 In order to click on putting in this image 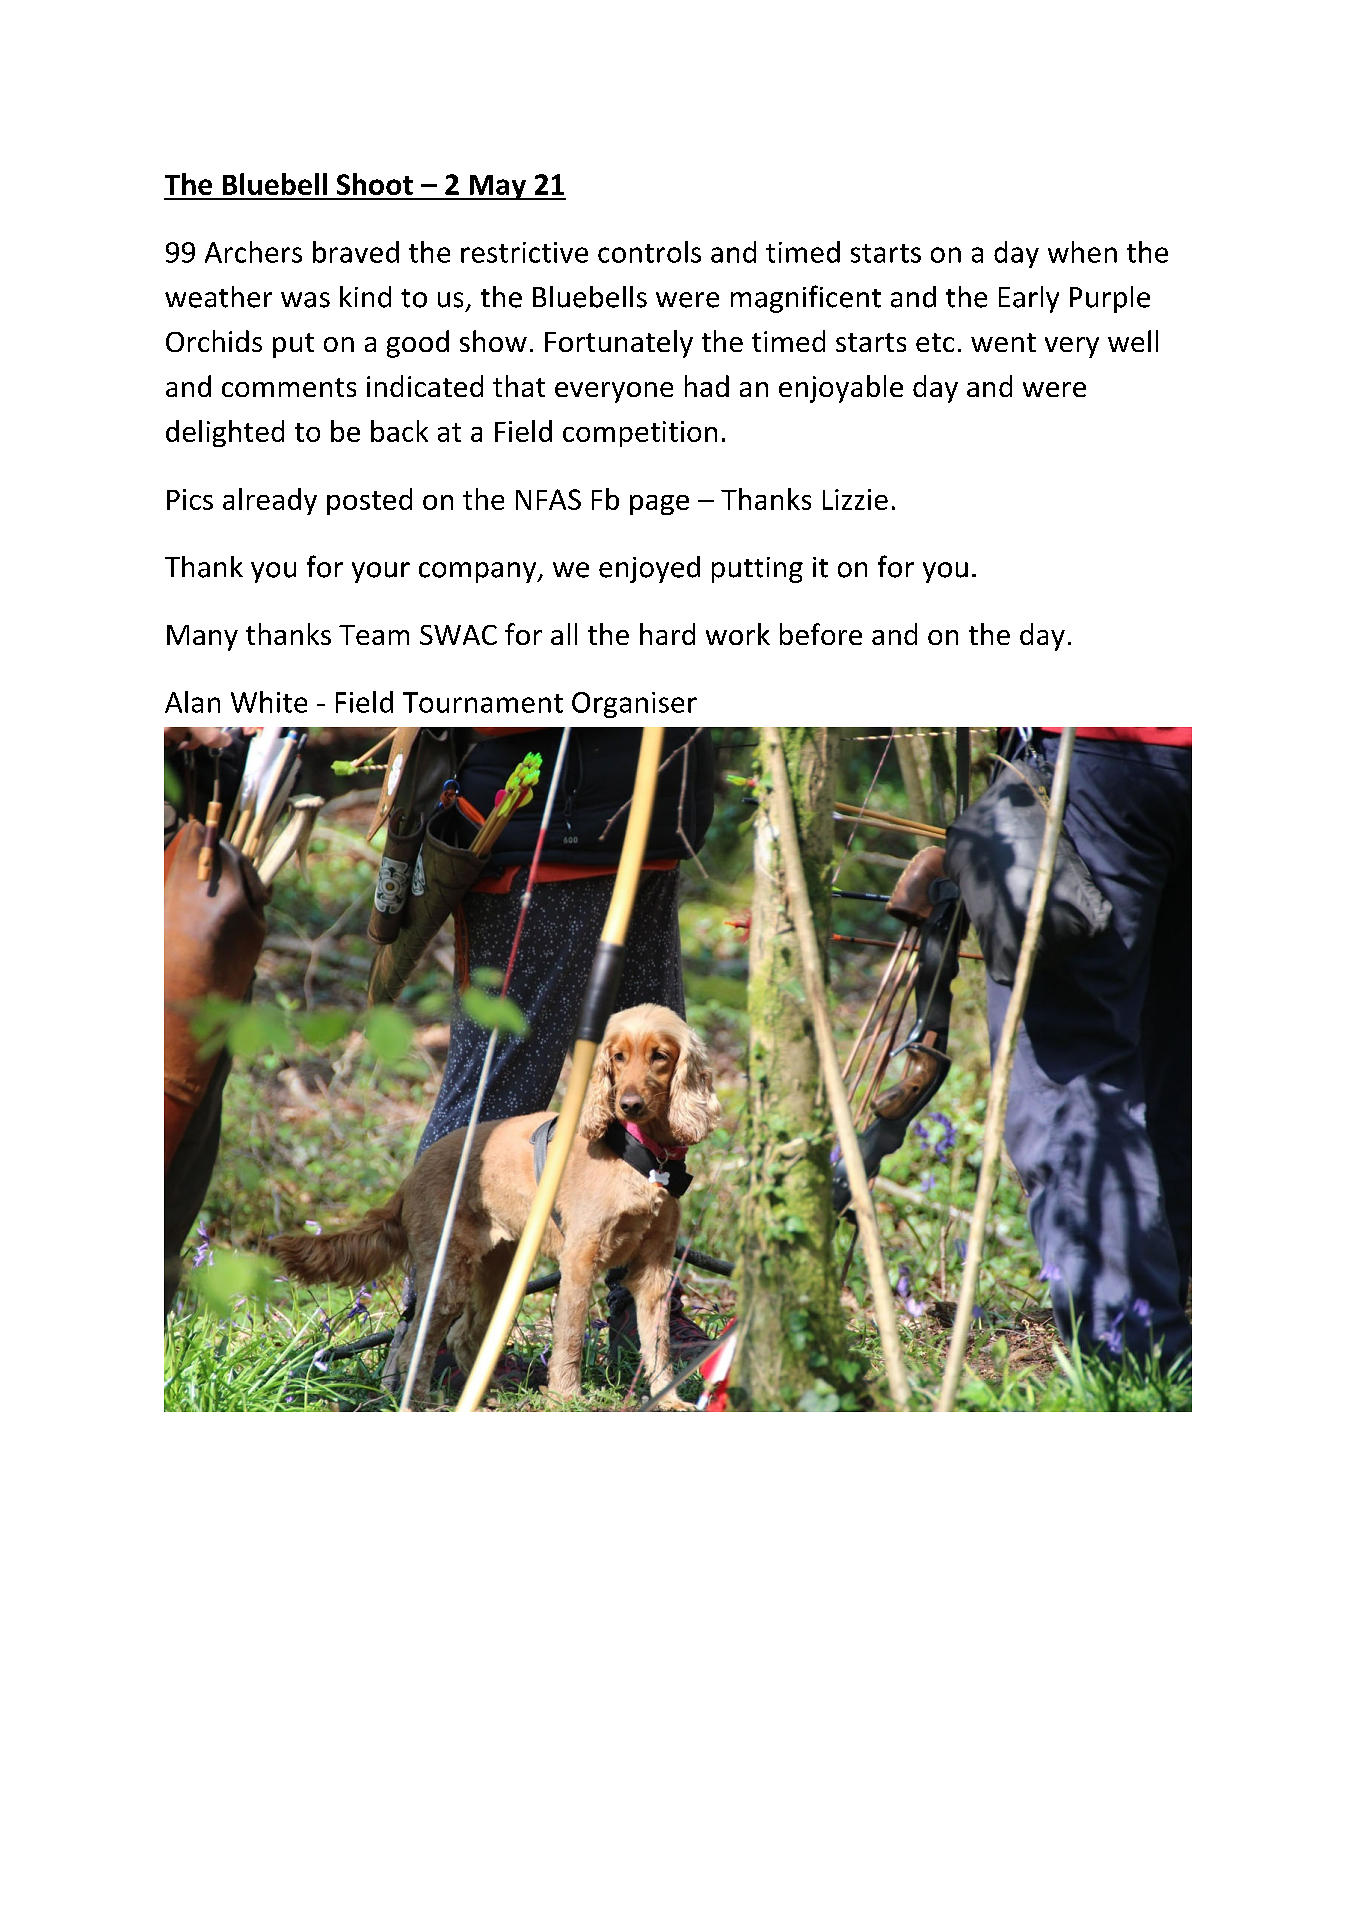, I will do `click(757, 570)`.
